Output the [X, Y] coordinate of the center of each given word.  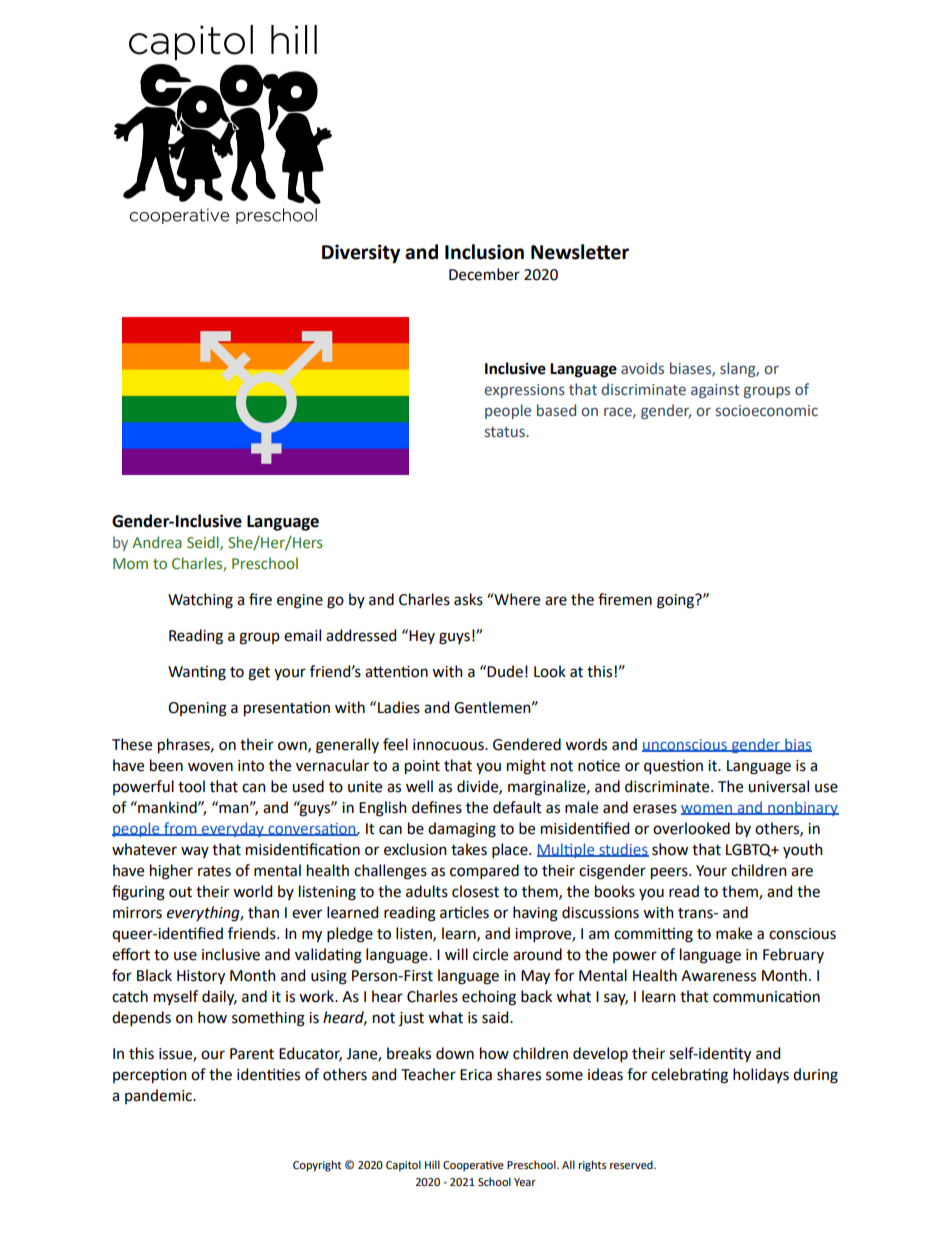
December [484, 274]
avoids [642, 368]
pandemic [159, 1096]
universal [778, 786]
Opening [197, 709]
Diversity [361, 253]
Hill [432, 1164]
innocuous [449, 745]
